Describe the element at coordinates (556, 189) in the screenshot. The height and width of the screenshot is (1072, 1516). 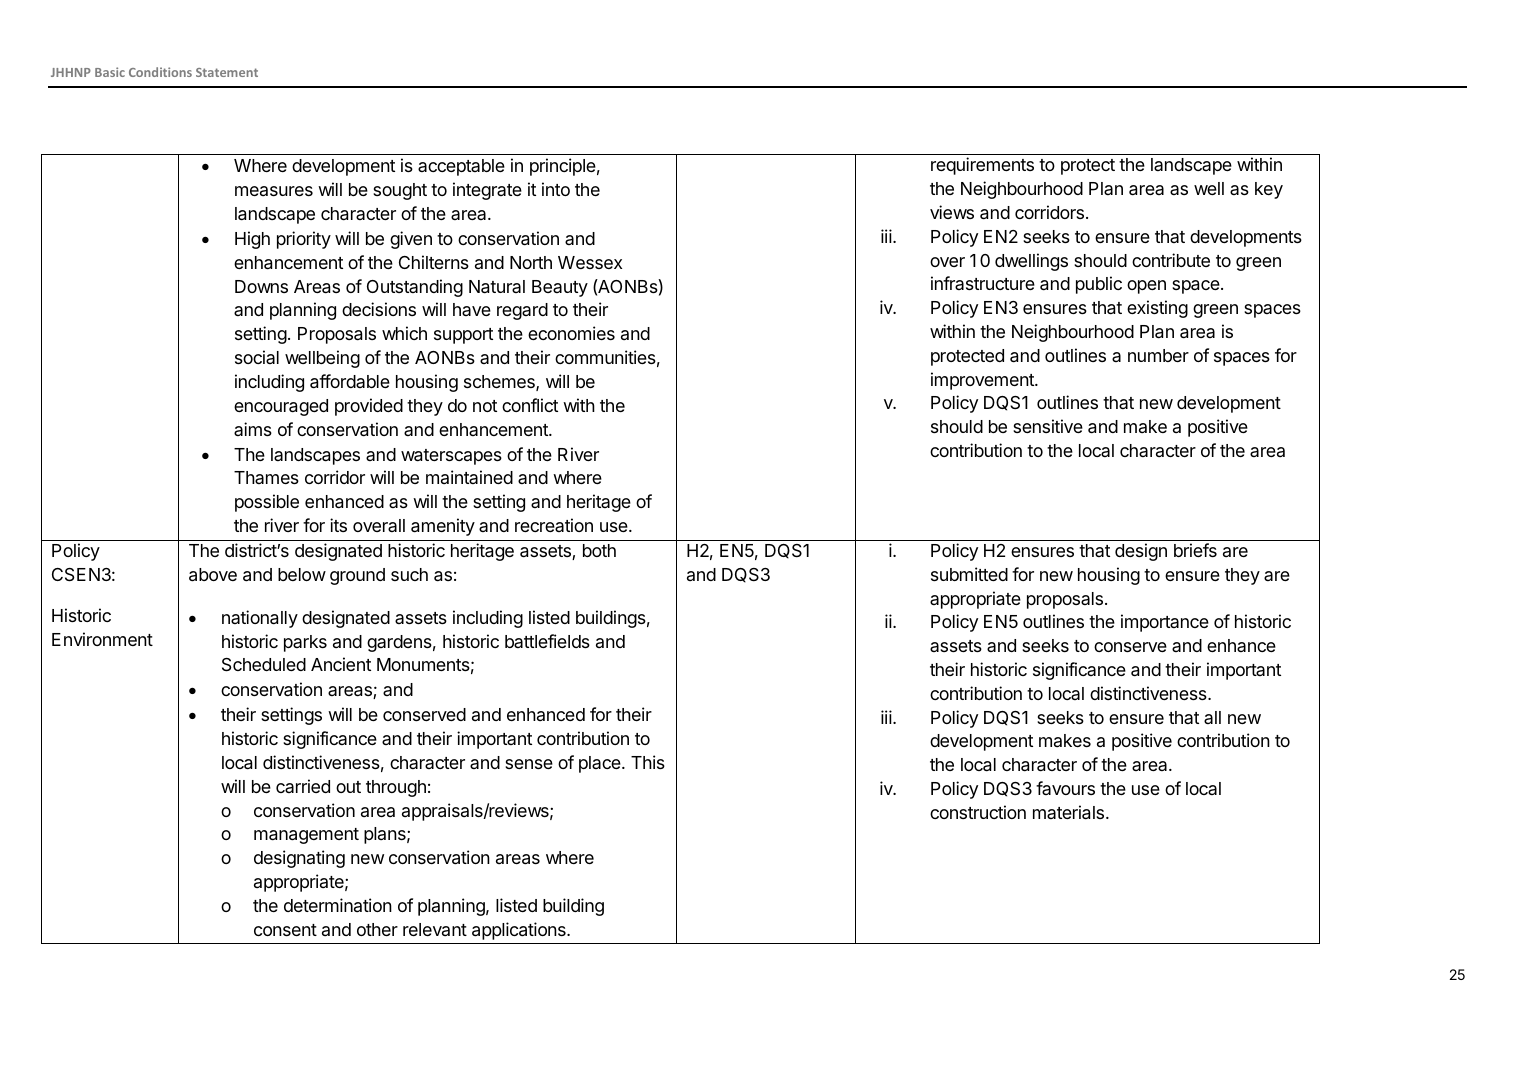
I see `into` at that location.
